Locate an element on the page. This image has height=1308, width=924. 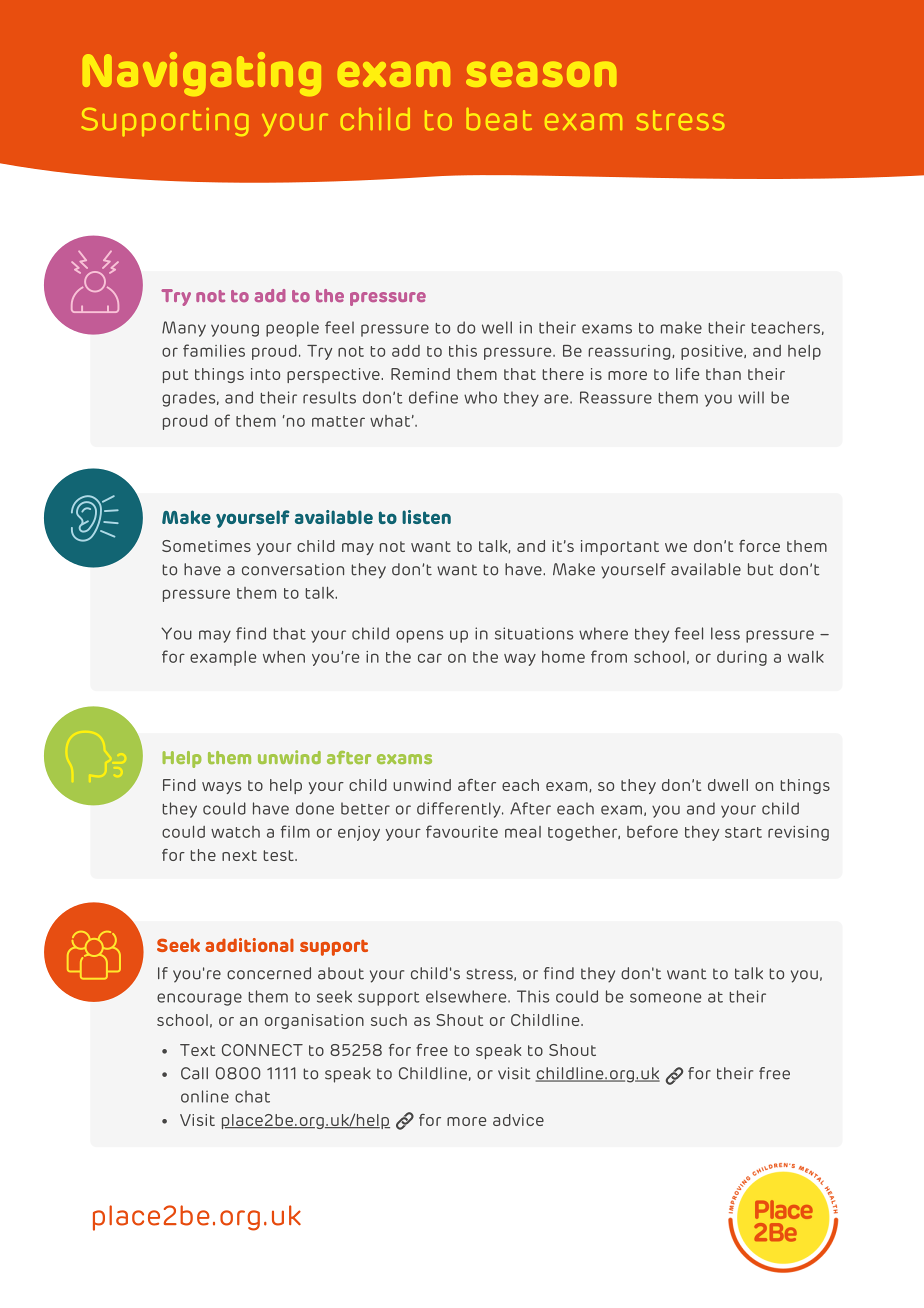
young is located at coordinates (235, 330).
